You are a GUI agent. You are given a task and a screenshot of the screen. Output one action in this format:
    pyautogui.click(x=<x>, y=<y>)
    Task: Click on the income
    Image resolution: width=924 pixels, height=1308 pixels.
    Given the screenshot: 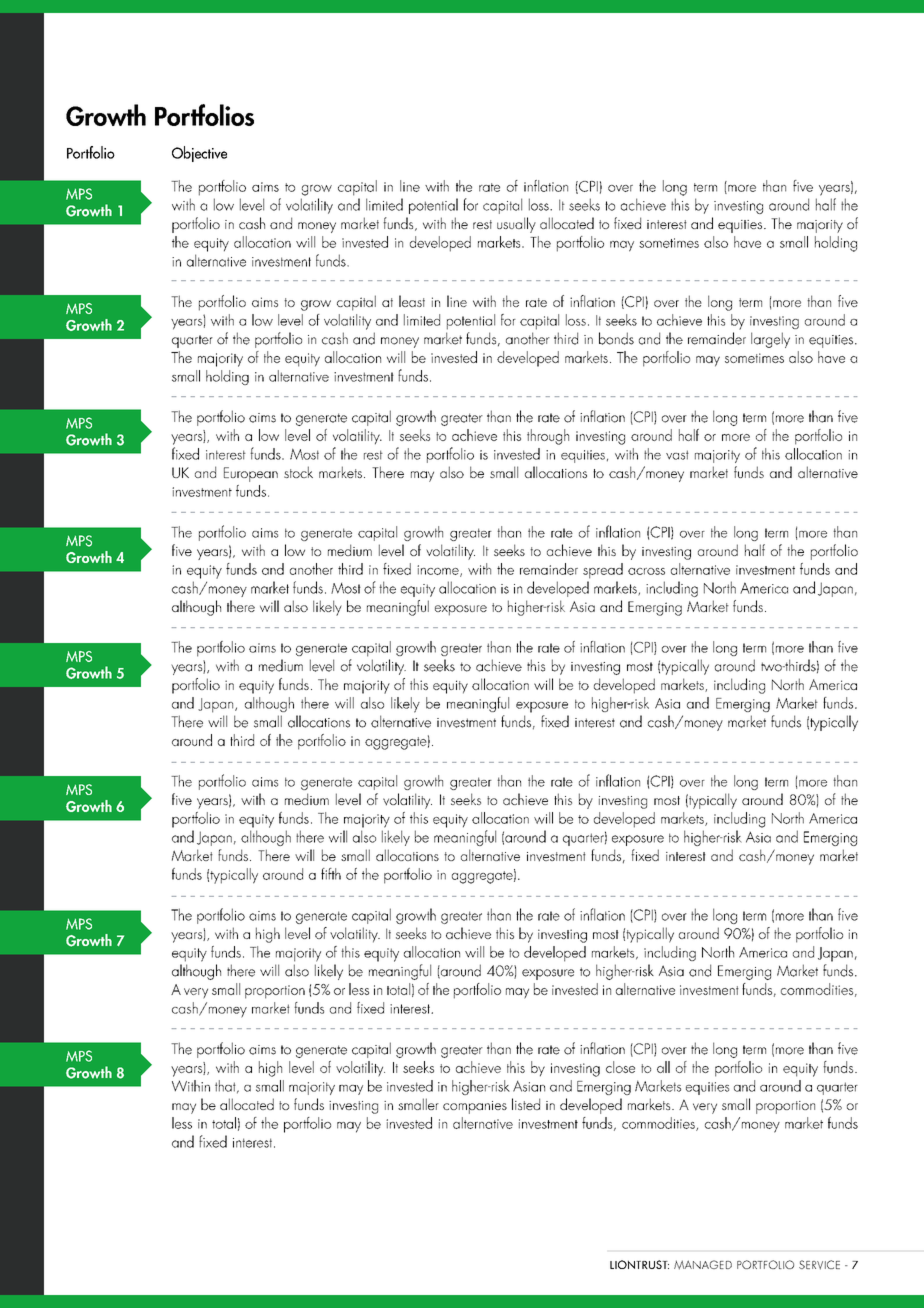 What is the action you would take?
    pyautogui.click(x=439, y=571)
